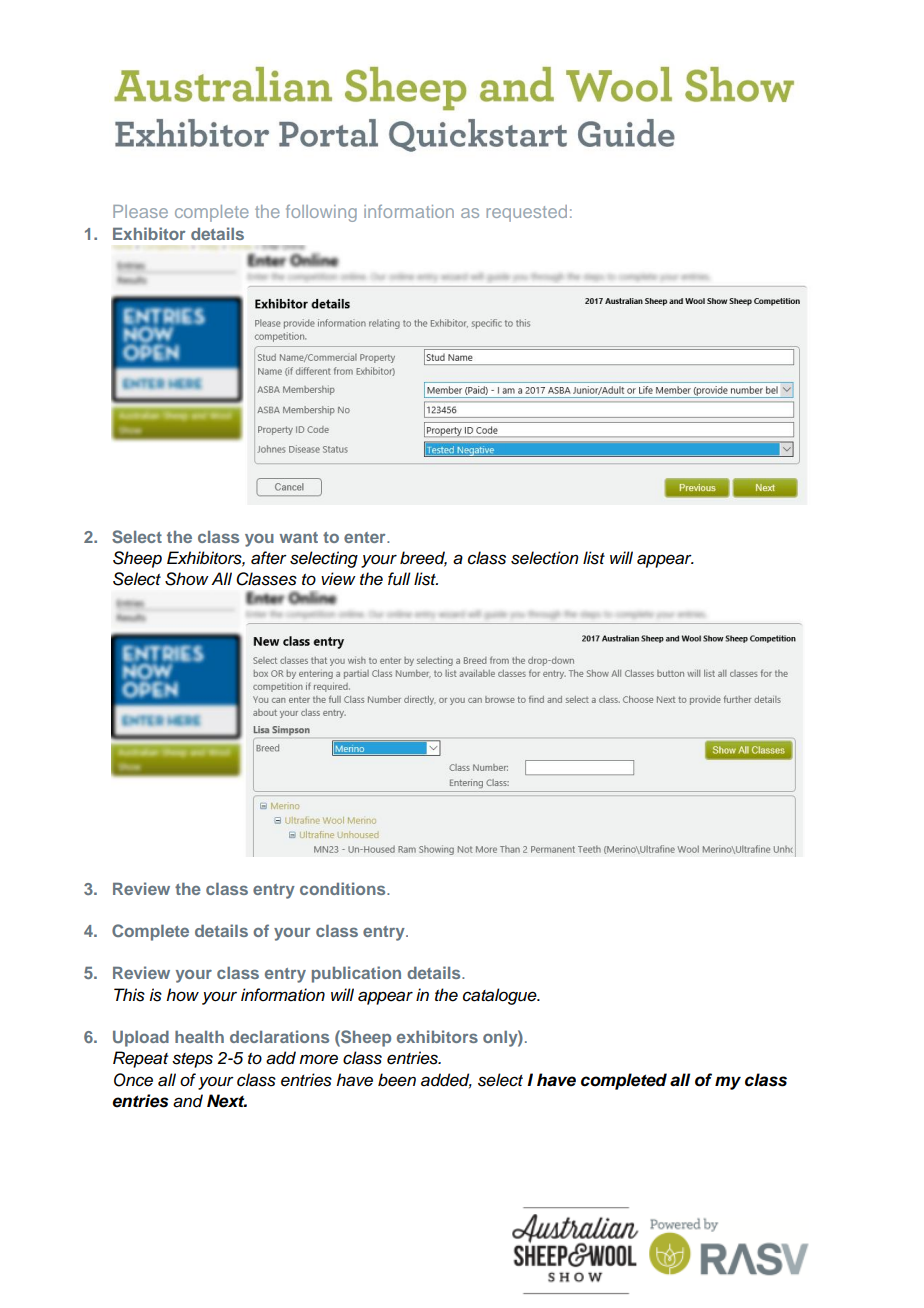  I want to click on more, so click(318, 1059).
